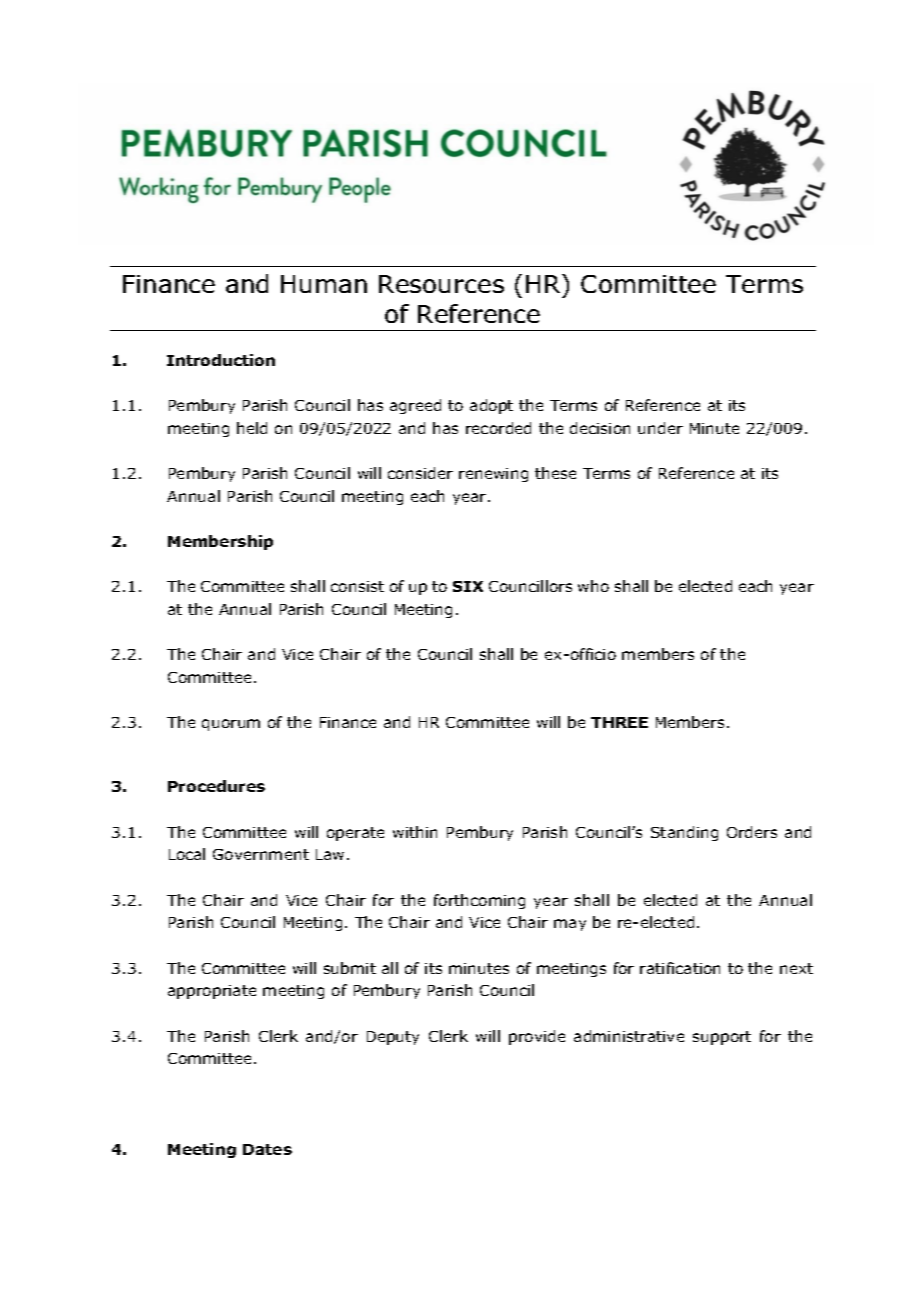 Image resolution: width=924 pixels, height=1308 pixels. Describe the element at coordinates (324, 284) in the screenshot. I see `Human` at that location.
